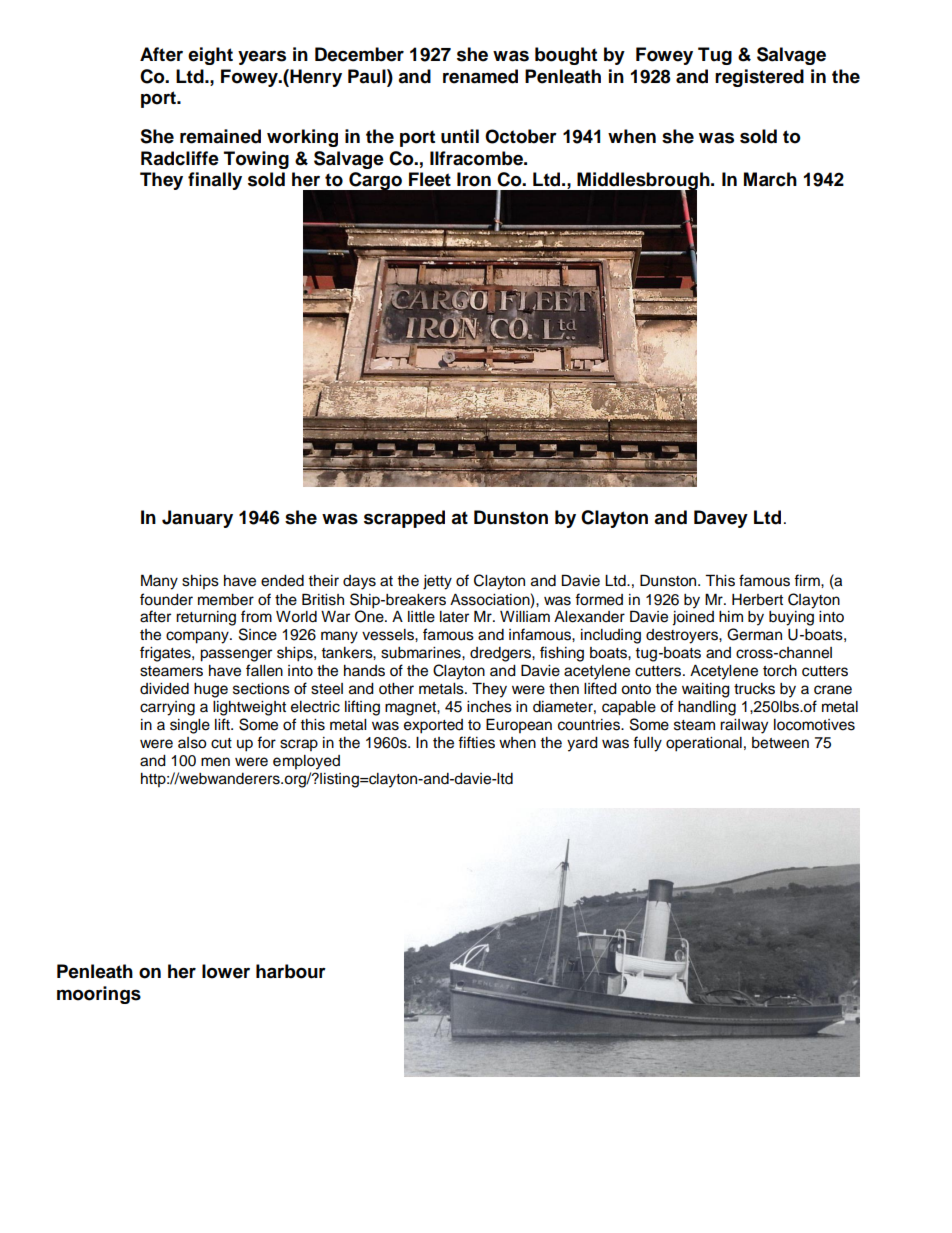 This screenshot has width=952, height=1233. Describe the element at coordinates (262, 57) in the screenshot. I see `years` at that location.
